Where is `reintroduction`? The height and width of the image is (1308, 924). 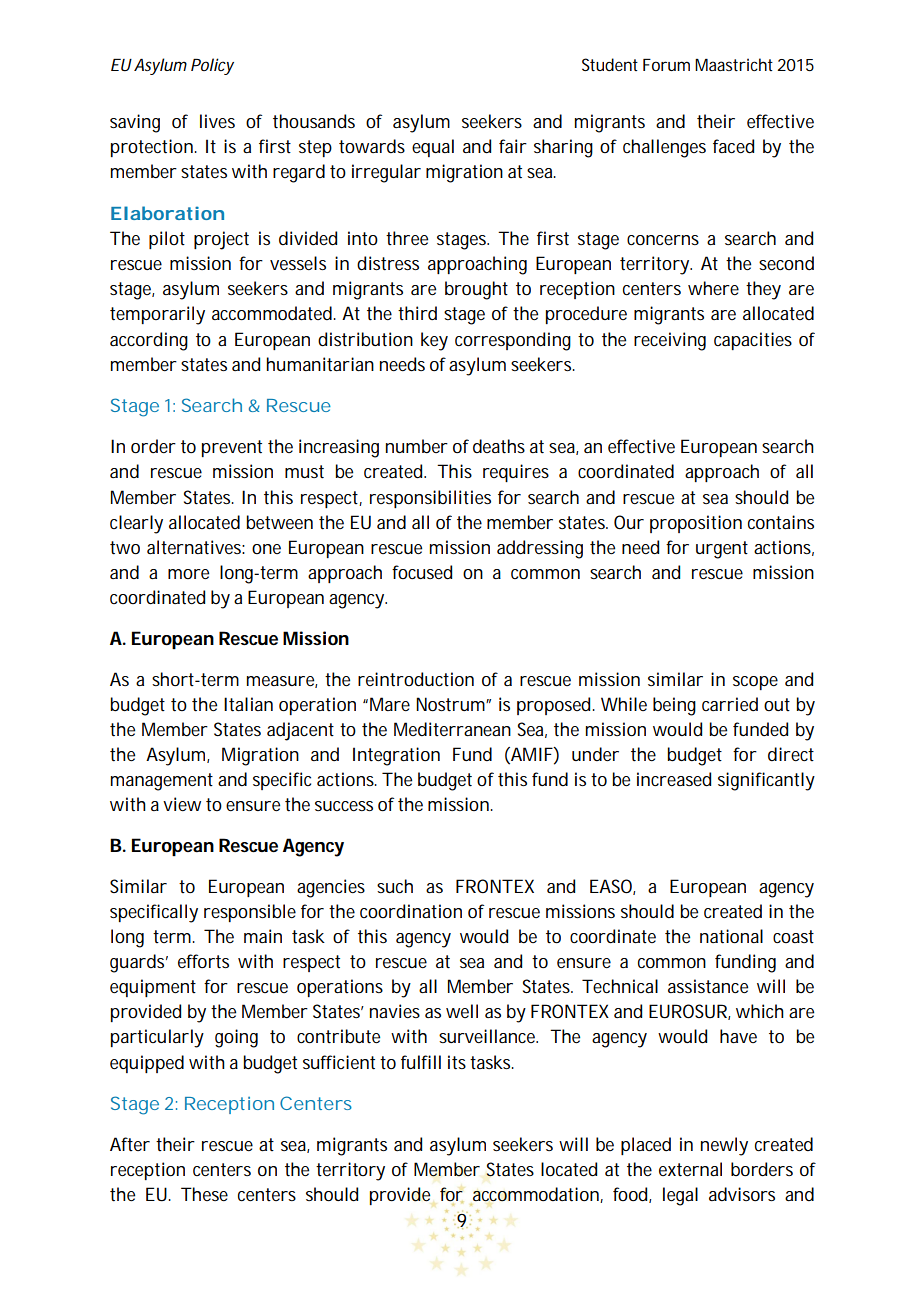 reintroduction is located at coordinates (416, 679).
